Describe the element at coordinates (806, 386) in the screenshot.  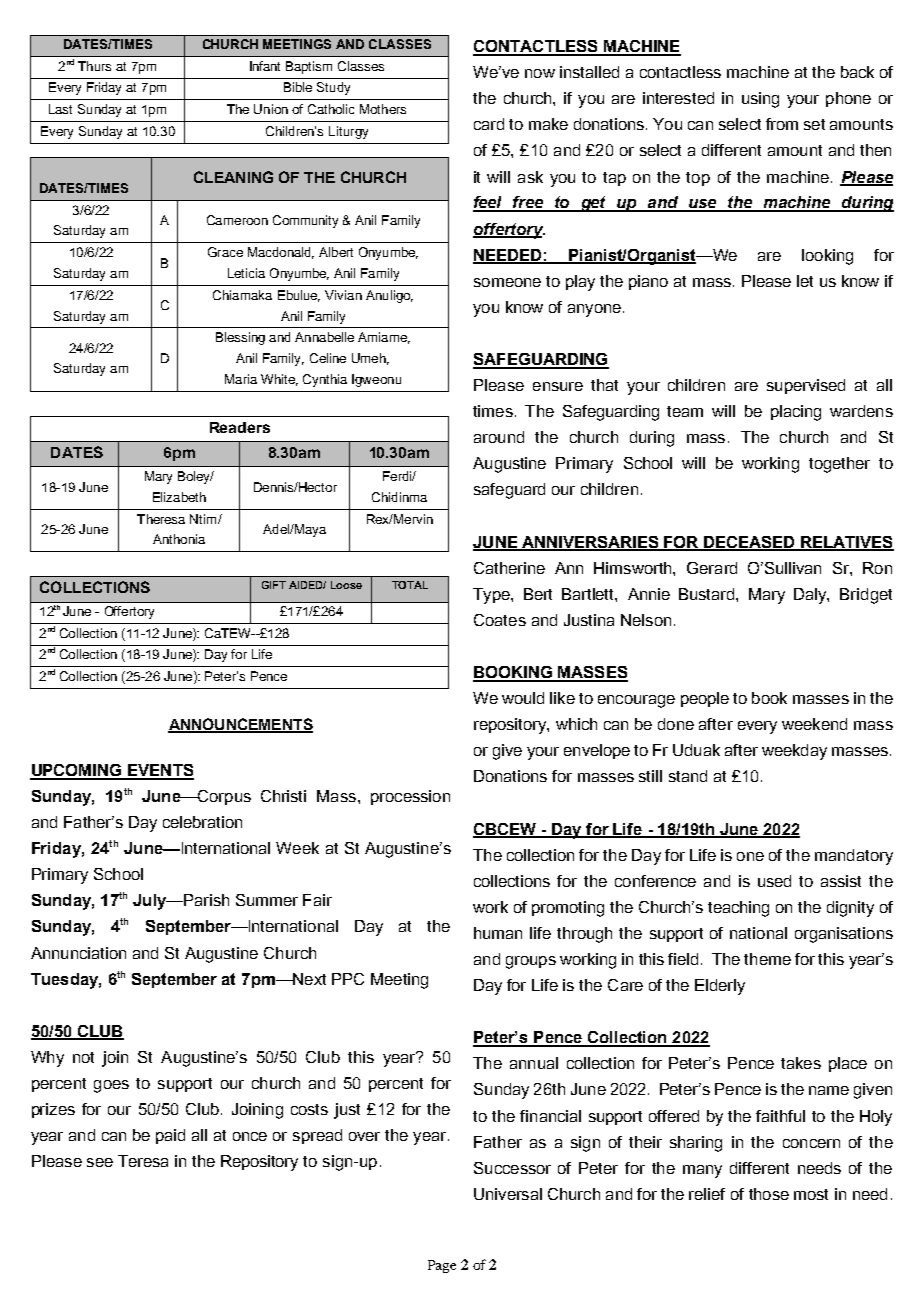
I see `supervised` at that location.
